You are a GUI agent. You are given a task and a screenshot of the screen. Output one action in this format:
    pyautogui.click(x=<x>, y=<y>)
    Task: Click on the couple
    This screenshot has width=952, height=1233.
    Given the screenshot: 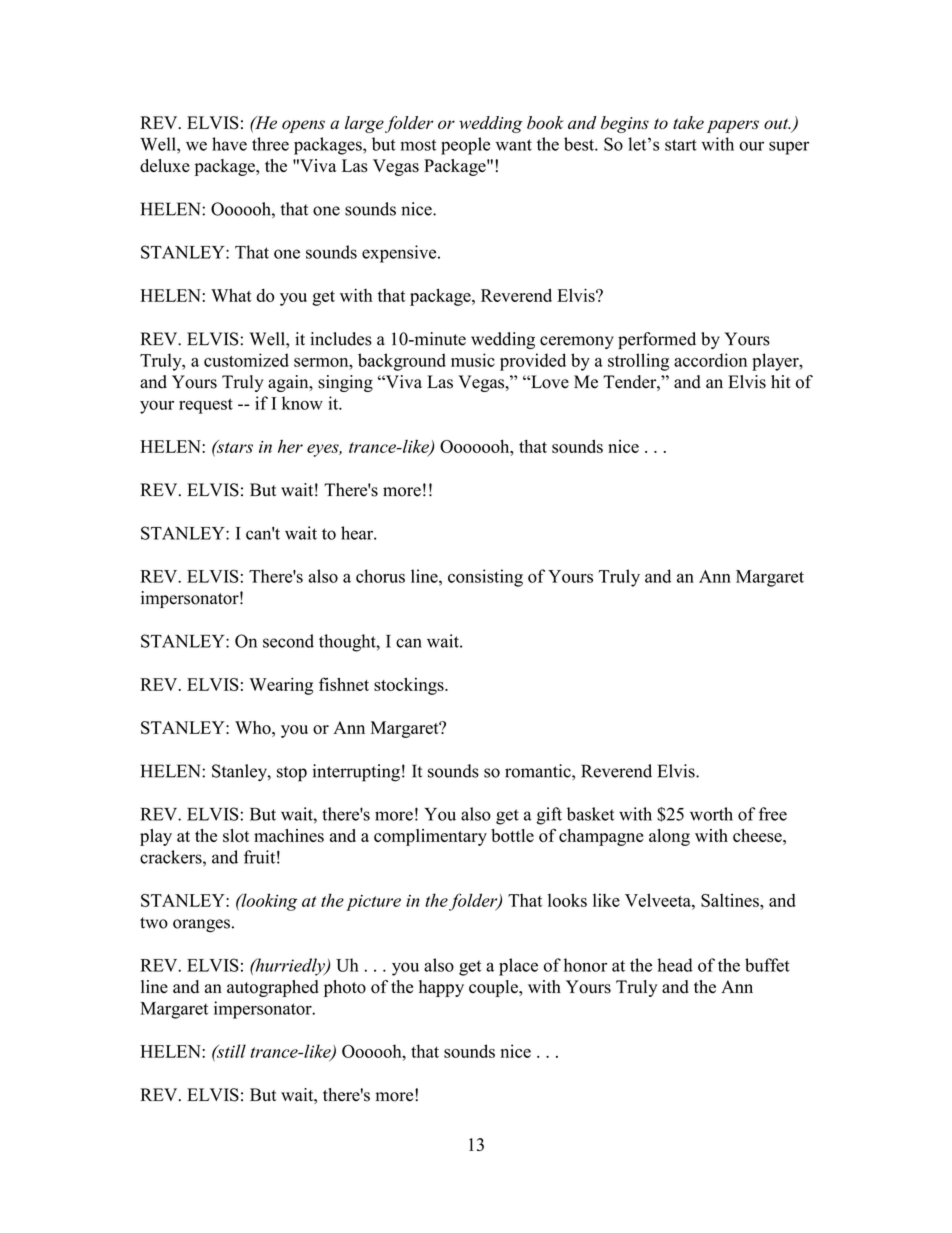 What is the action you would take?
    pyautogui.click(x=494, y=988)
